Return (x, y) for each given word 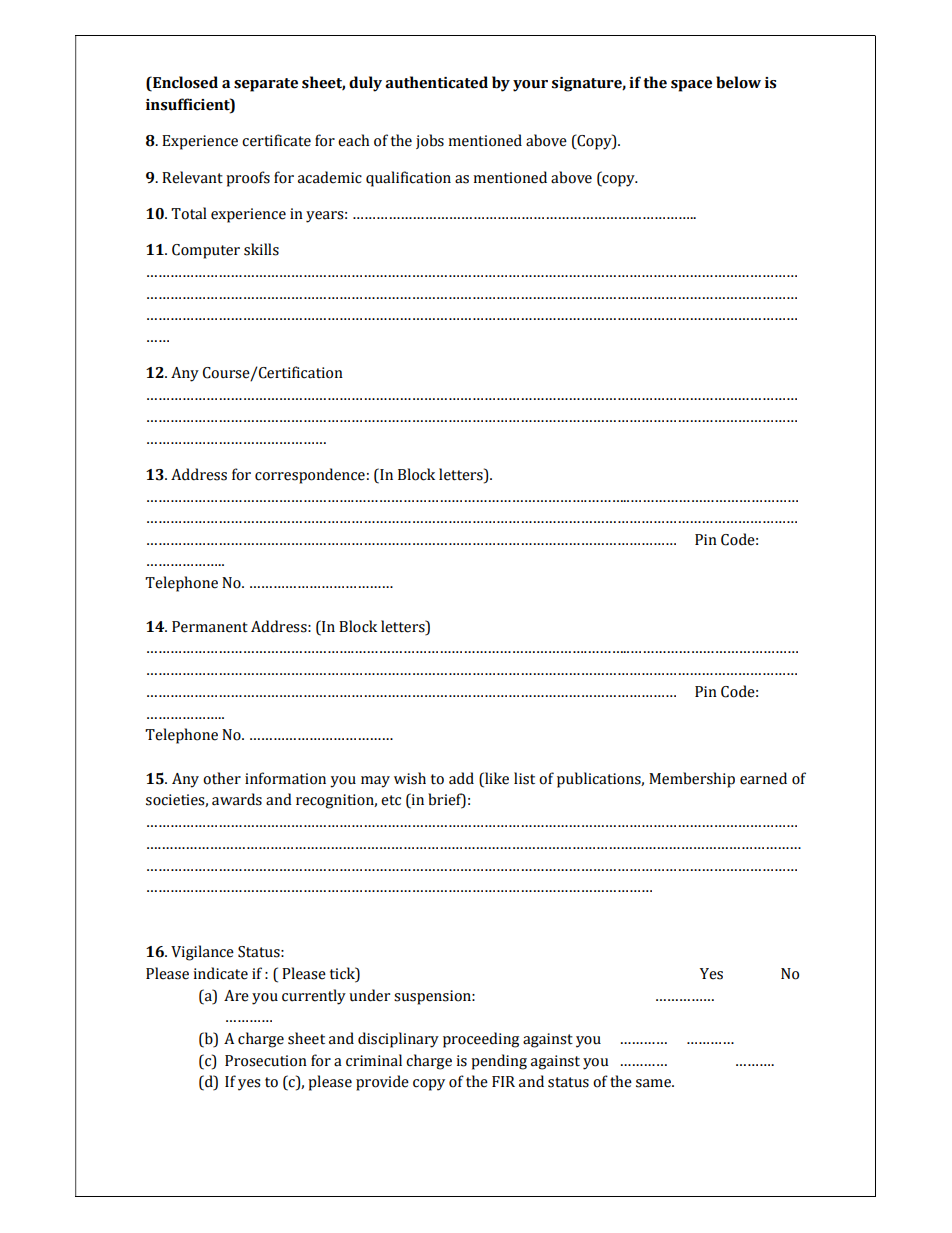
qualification (408, 179)
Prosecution (266, 1061)
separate (266, 85)
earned (763, 778)
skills (261, 249)
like (496, 778)
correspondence (310, 476)
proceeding (481, 1040)
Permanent (210, 627)
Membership (692, 780)
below (738, 82)
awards (237, 799)
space (691, 86)
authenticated (436, 82)
